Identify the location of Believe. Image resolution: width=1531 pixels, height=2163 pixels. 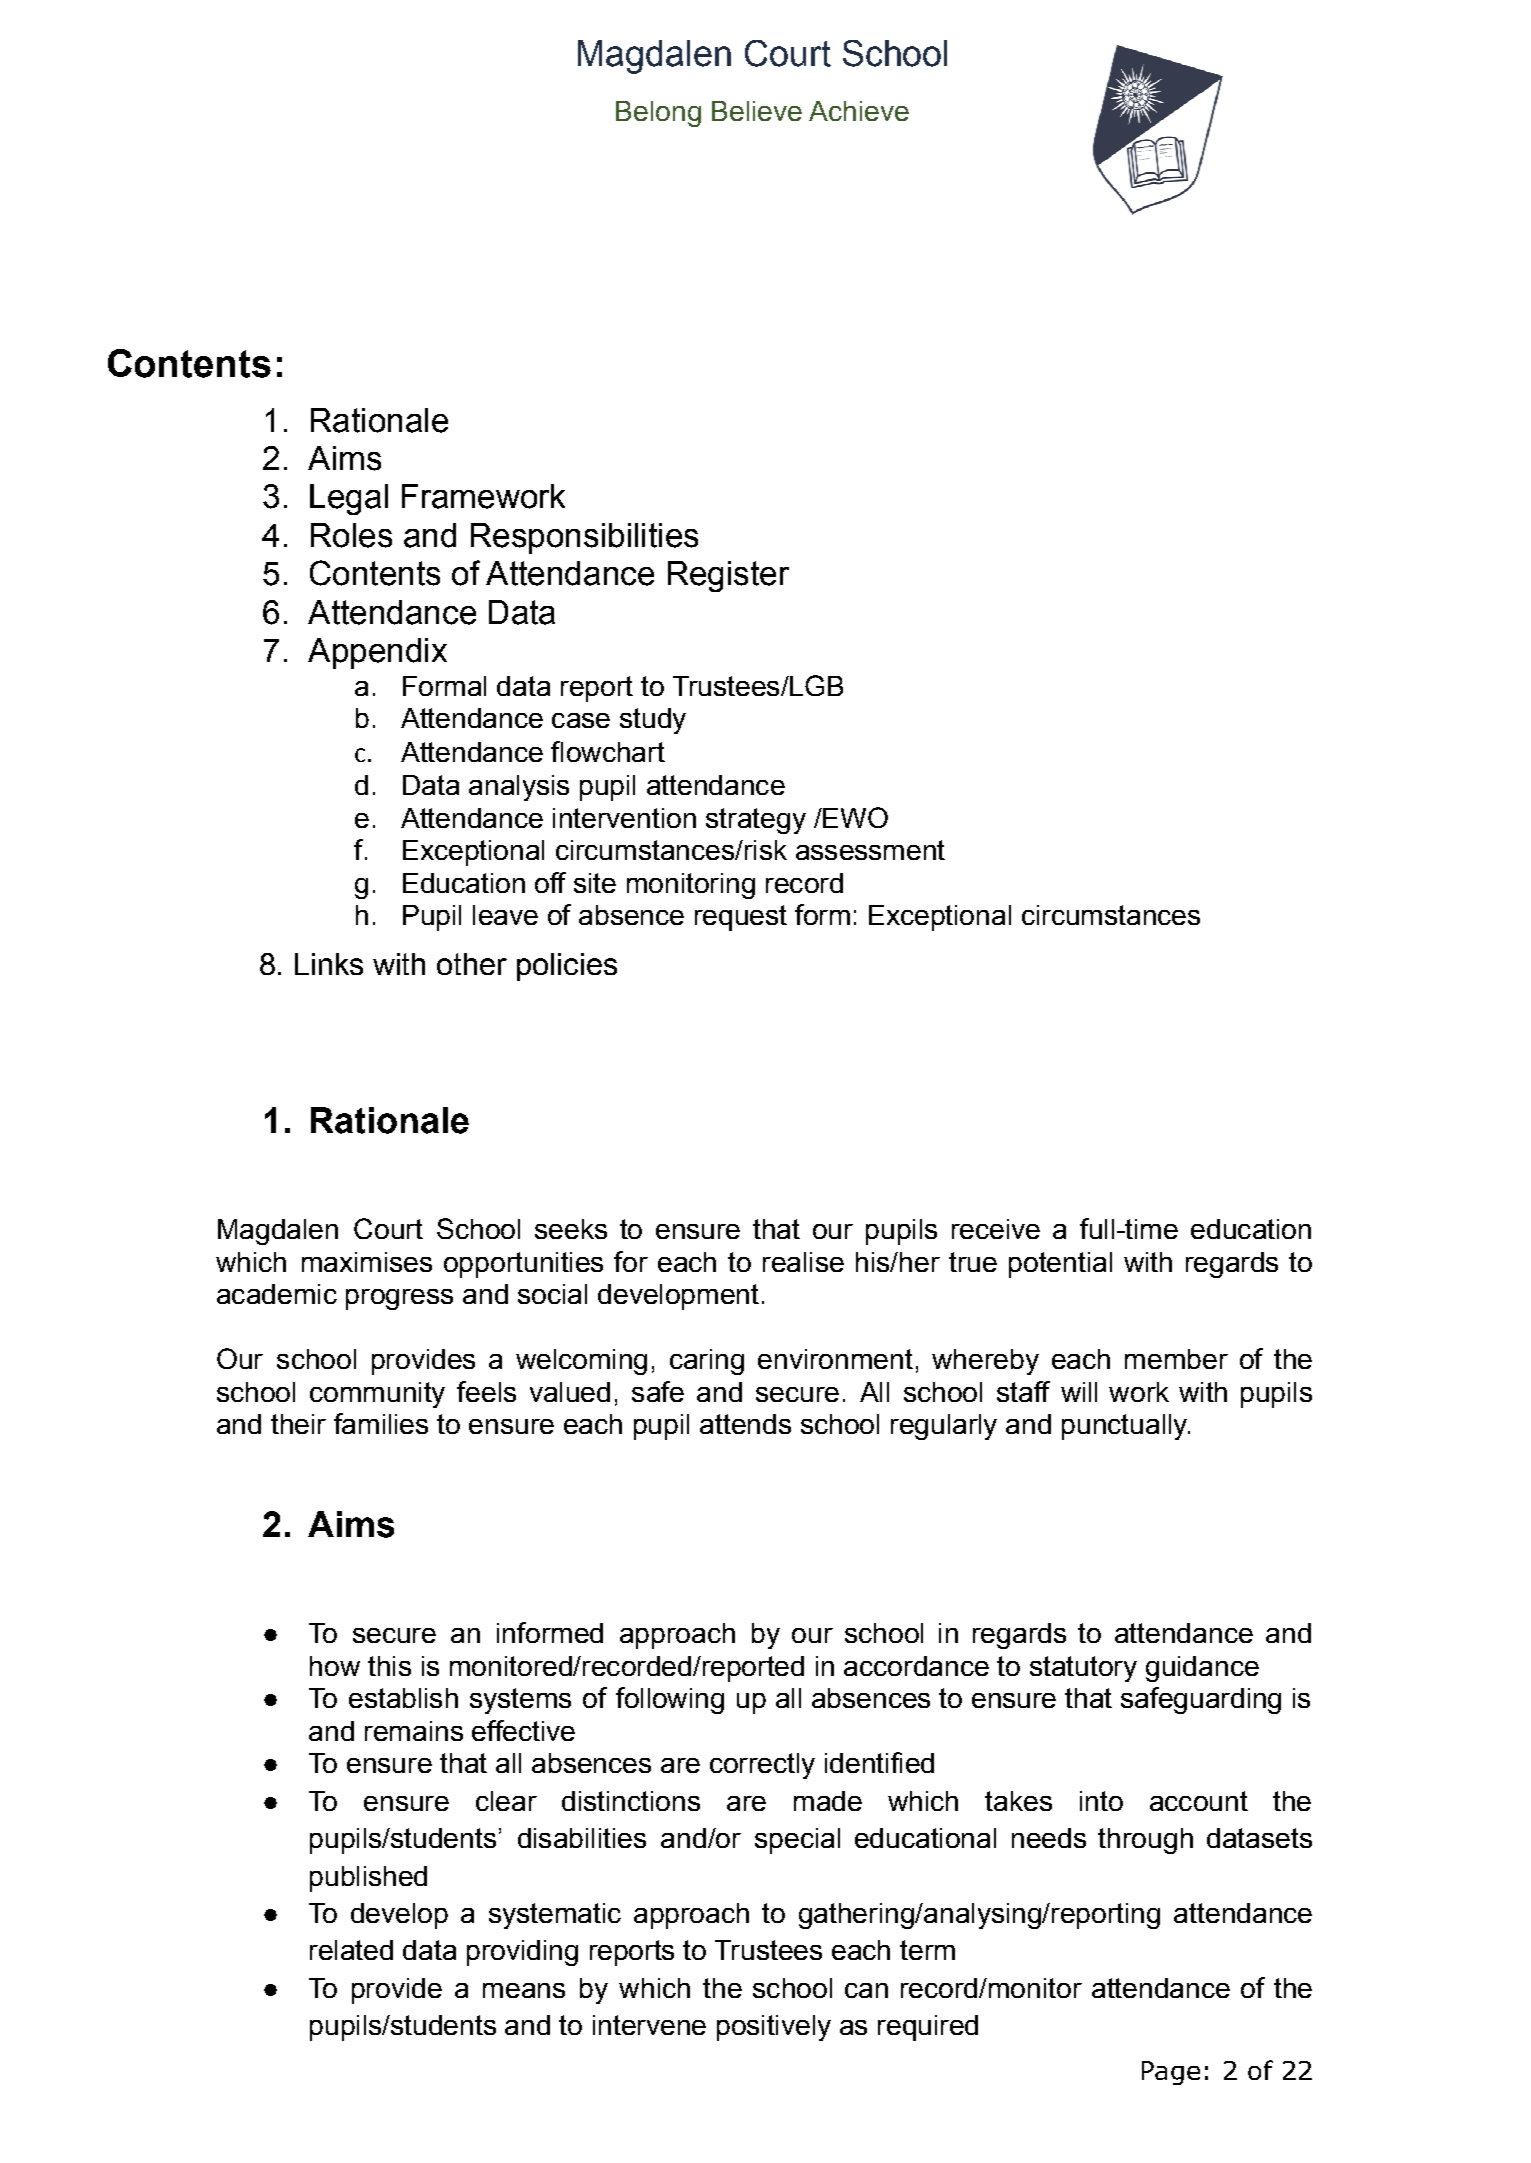
(757, 111).
